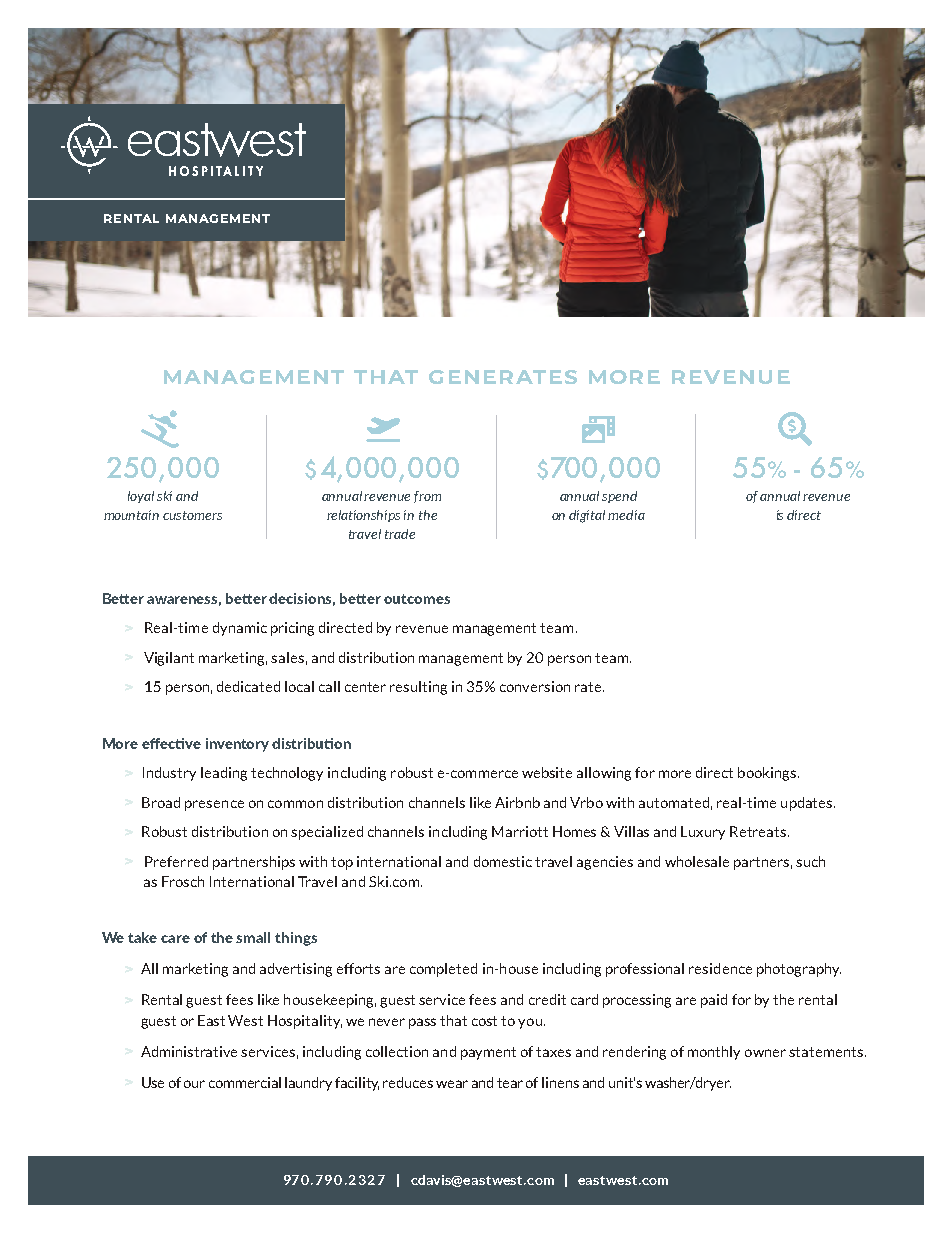 Image resolution: width=952 pixels, height=1233 pixels. I want to click on customers, so click(192, 515).
